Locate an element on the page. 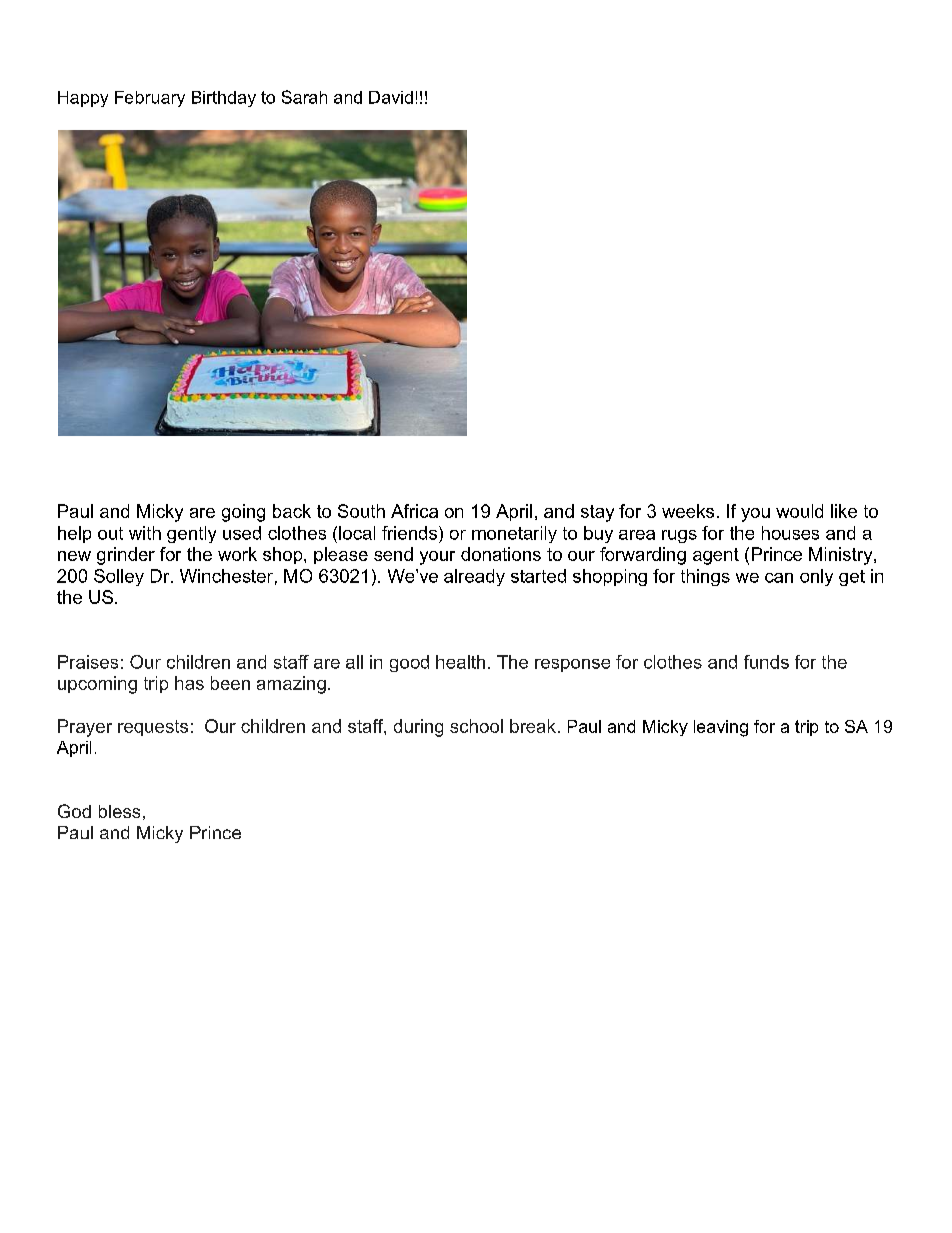  school is located at coordinates (476, 726).
